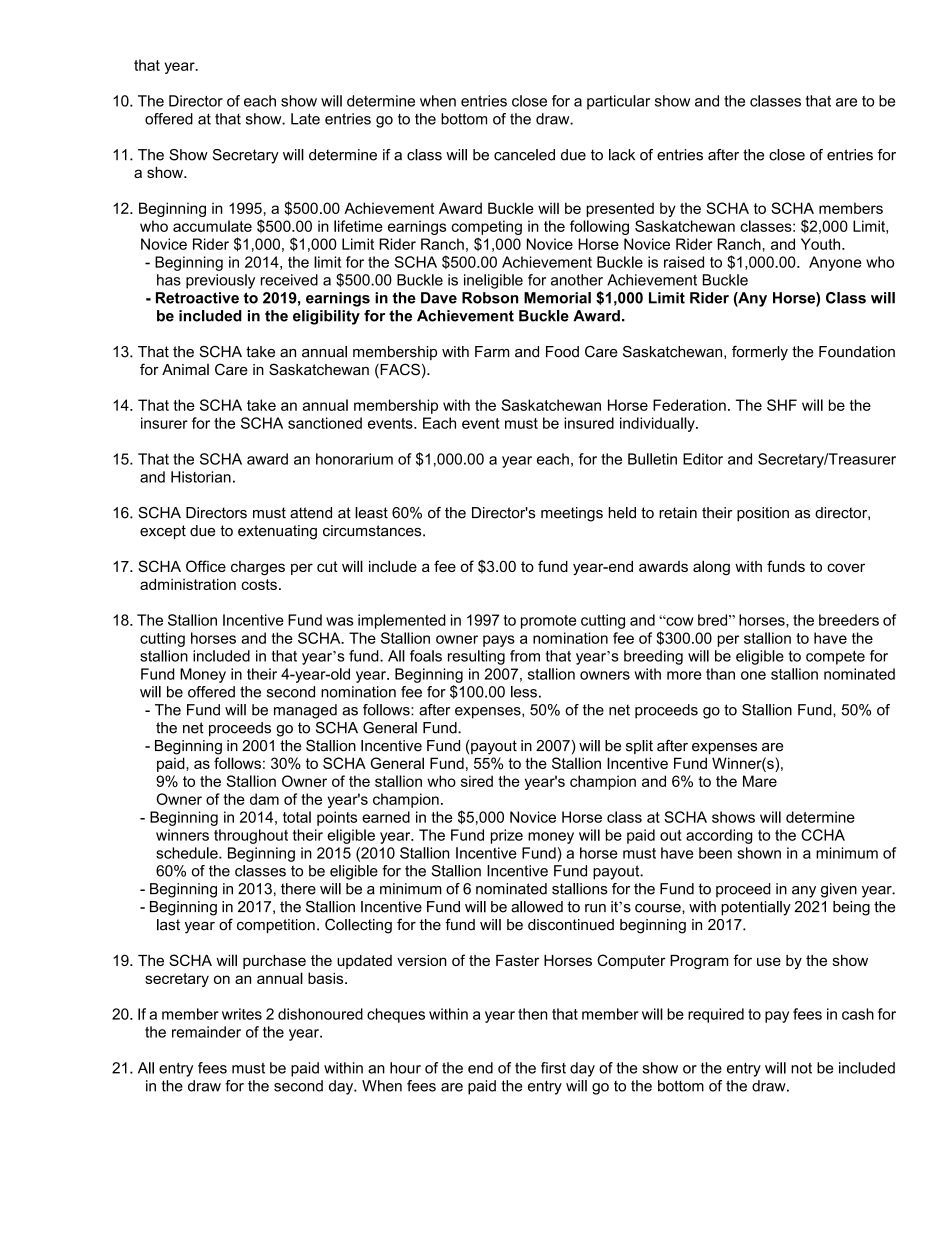 Image resolution: width=952 pixels, height=1233 pixels. What do you see at coordinates (622, 155) in the screenshot?
I see `lack` at bounding box center [622, 155].
